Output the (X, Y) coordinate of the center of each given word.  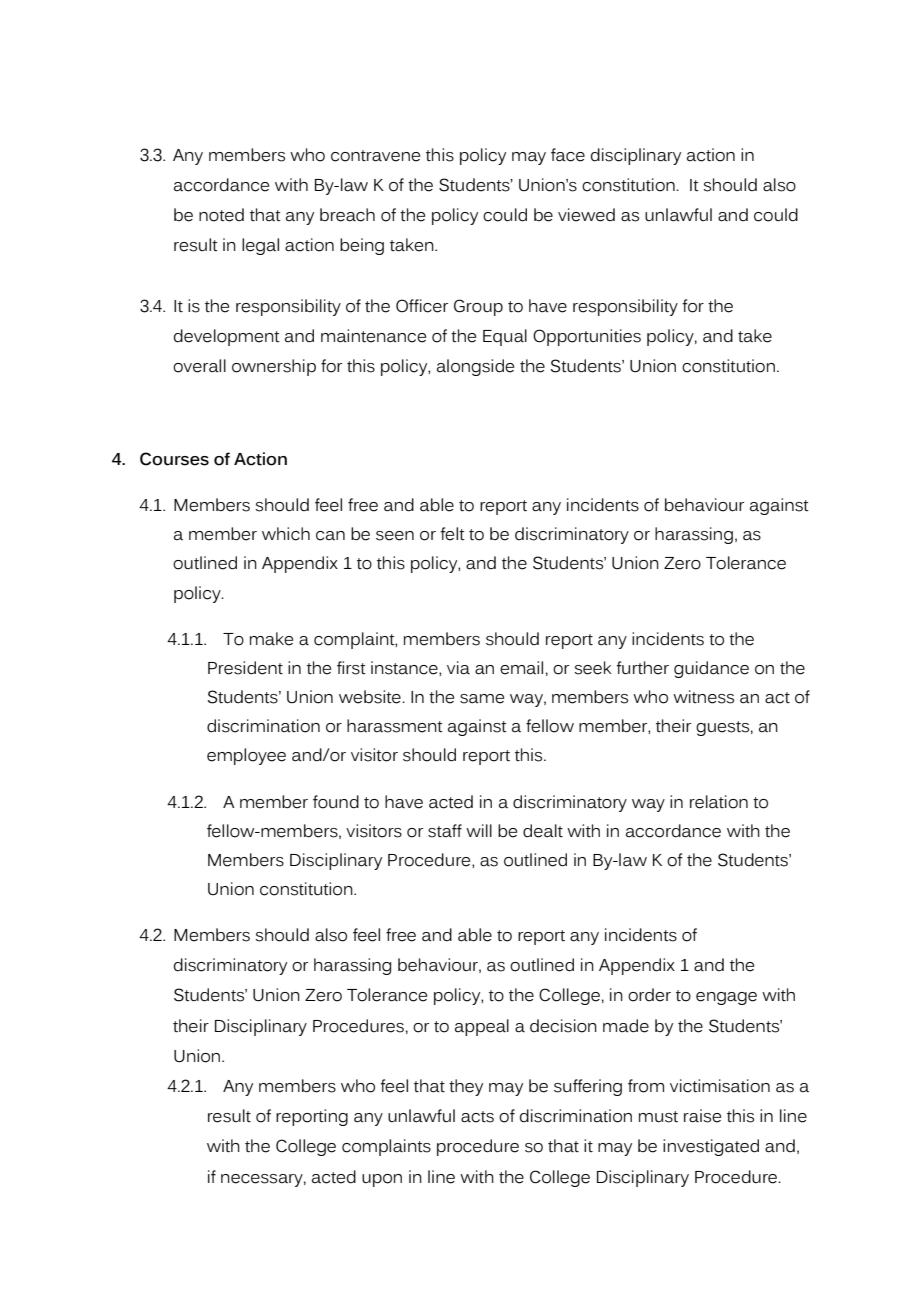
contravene (375, 156)
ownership (274, 367)
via (458, 668)
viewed (586, 215)
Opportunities (587, 337)
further (642, 668)
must (658, 1117)
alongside (475, 367)
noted (221, 215)
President (245, 668)
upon (382, 1180)
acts (477, 1117)
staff (445, 831)
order (649, 995)
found (336, 802)
